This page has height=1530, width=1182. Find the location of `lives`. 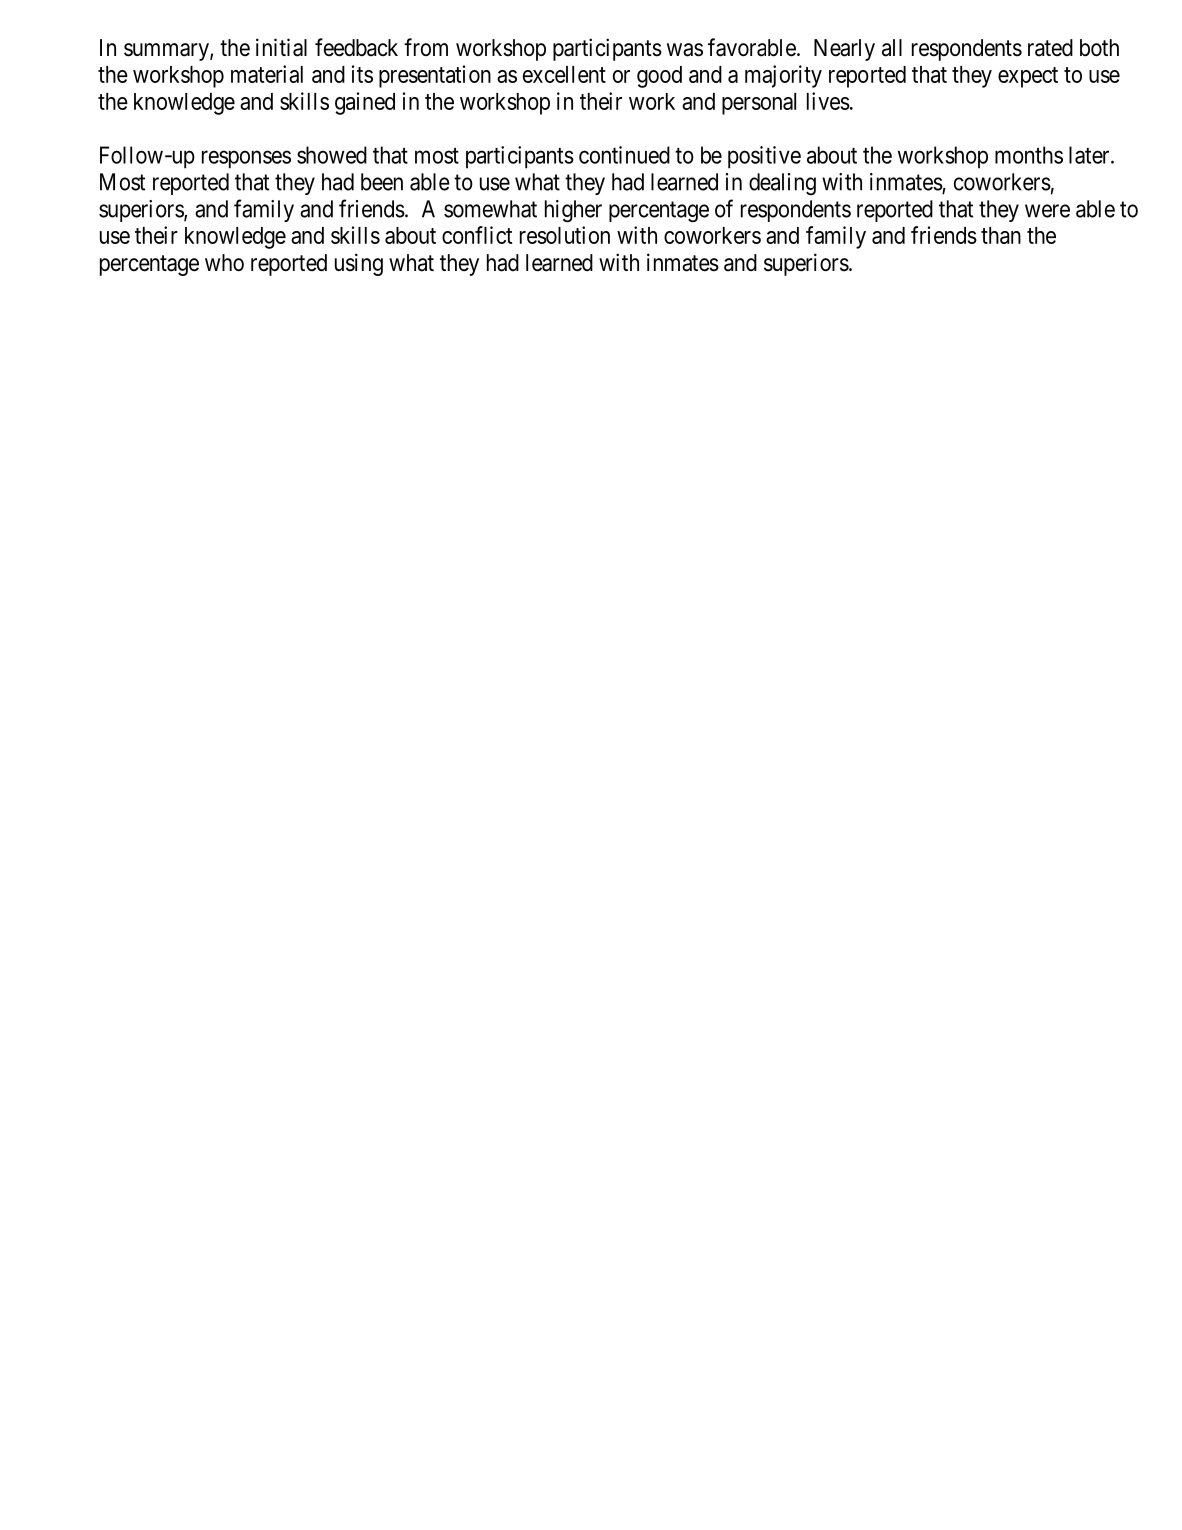

lives is located at coordinates (828, 101).
